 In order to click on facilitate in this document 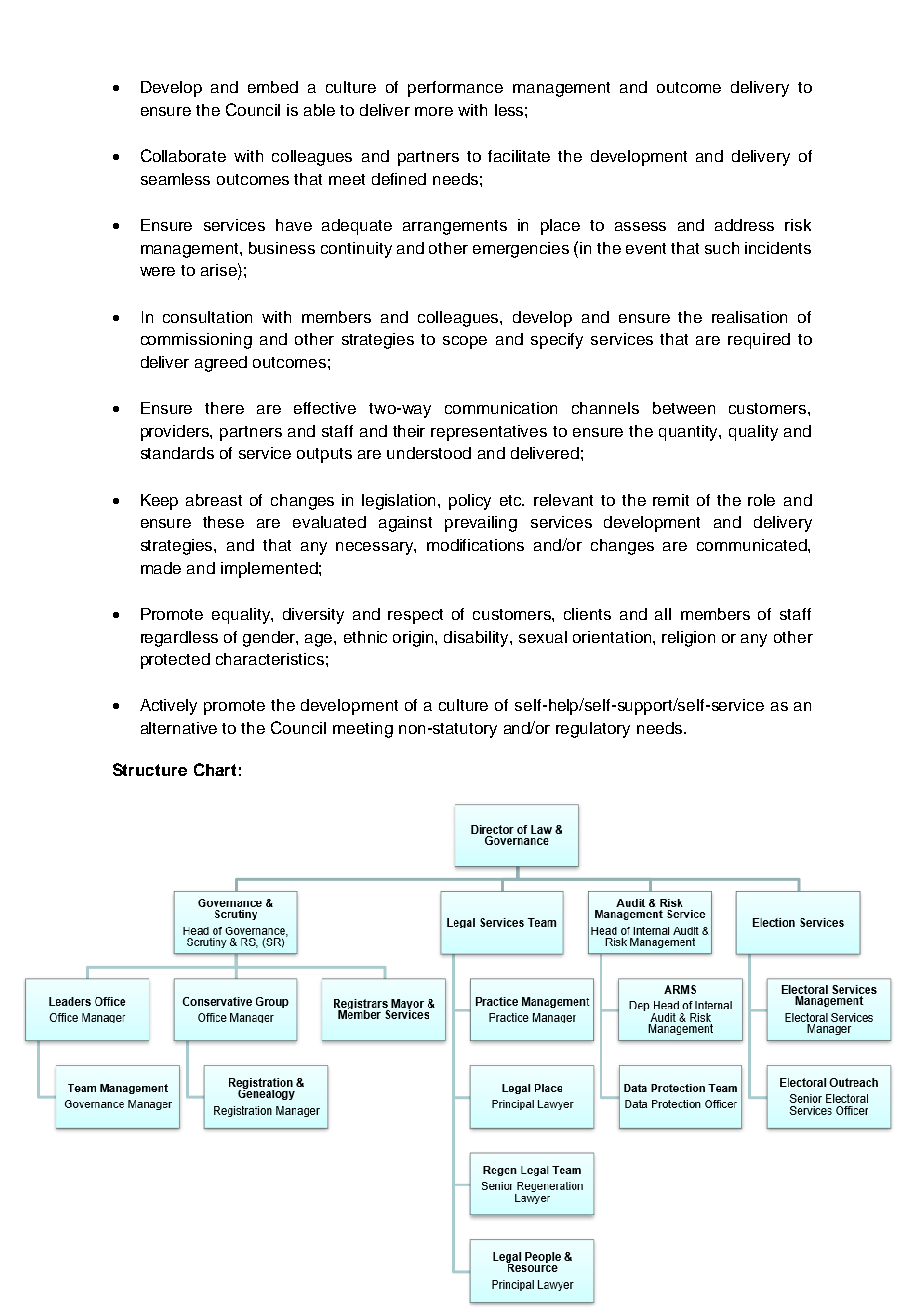, I will do `click(519, 156)`.
